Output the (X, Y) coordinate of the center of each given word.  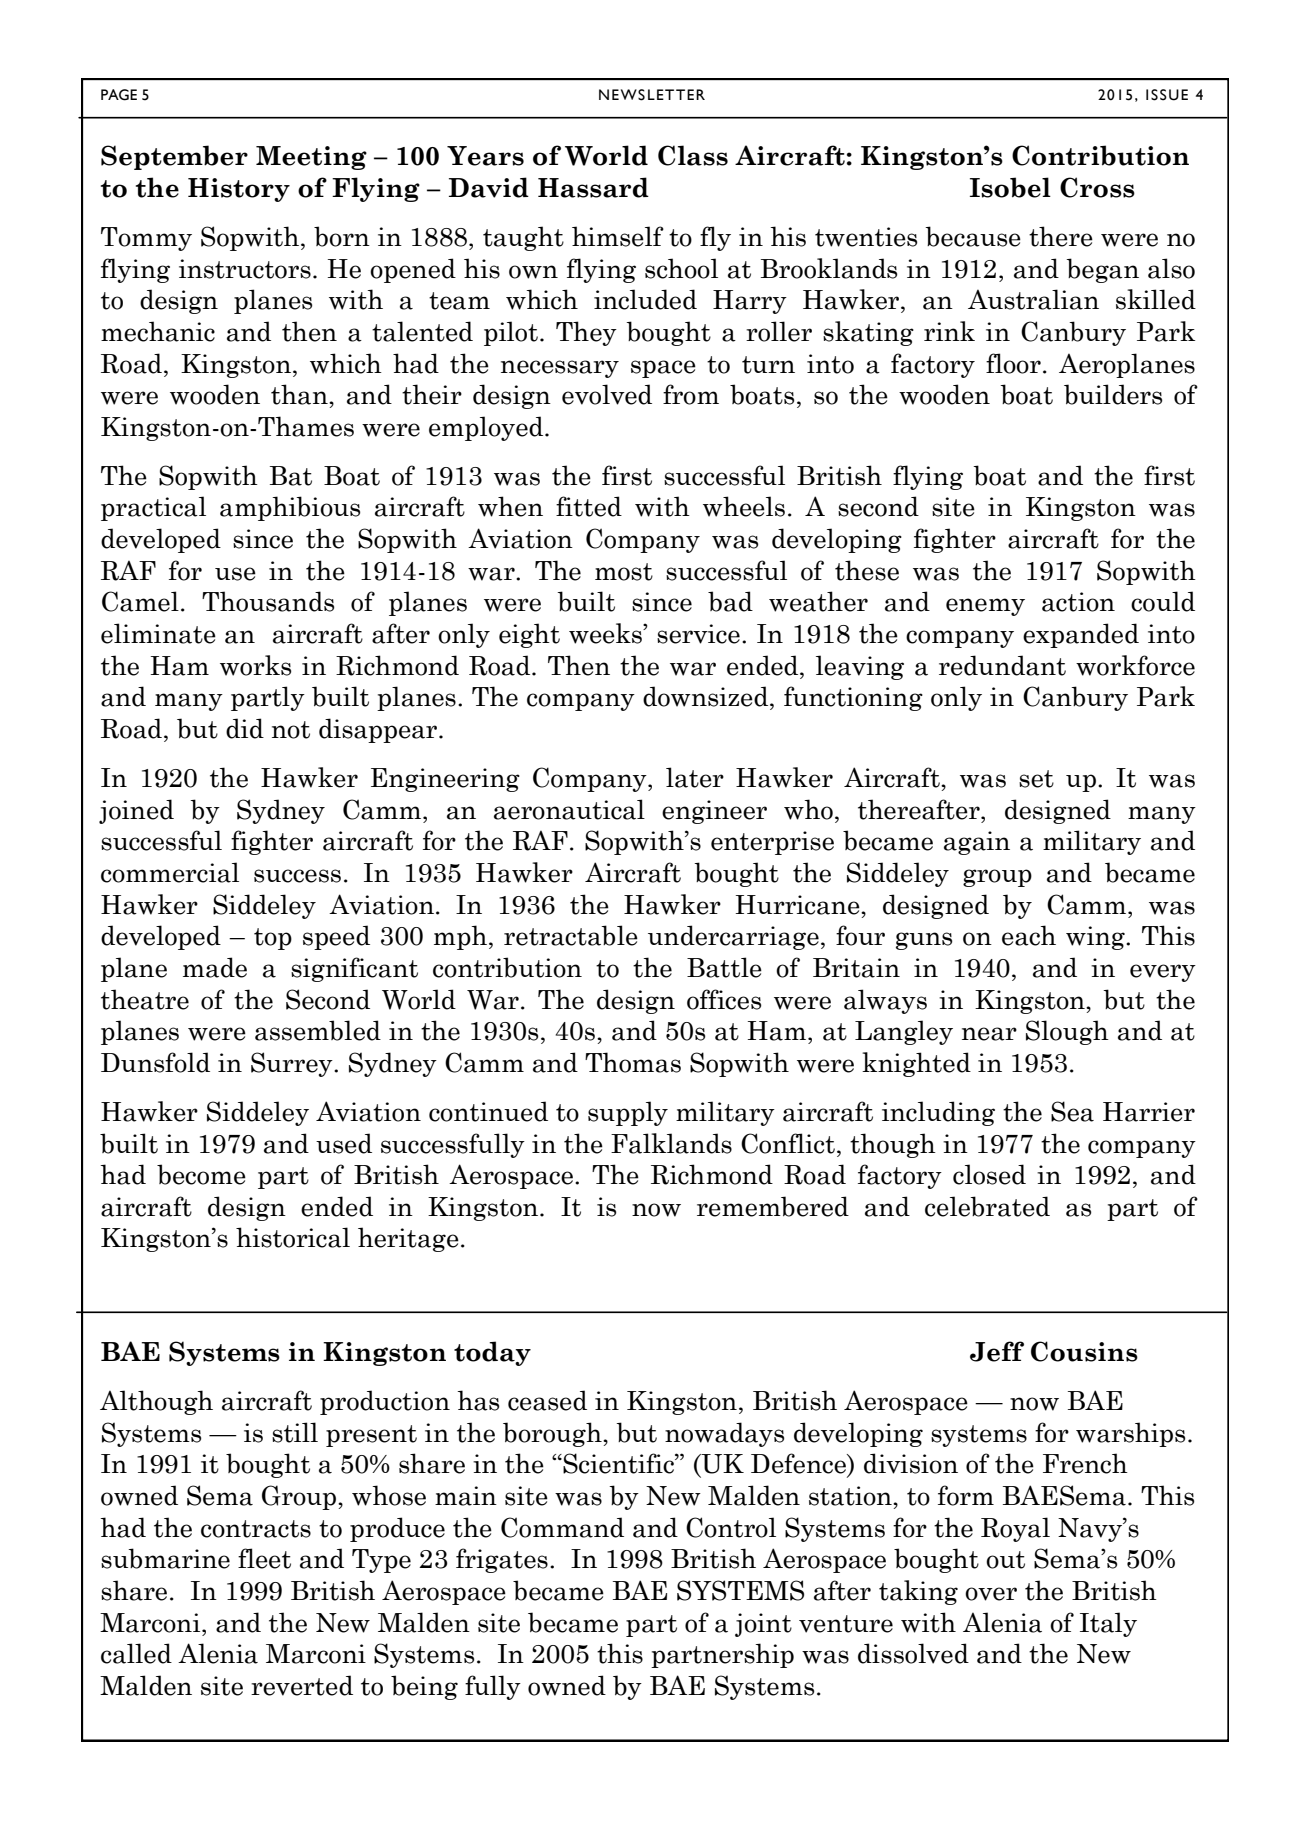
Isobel (1010, 187)
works (255, 665)
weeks (606, 633)
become (201, 1174)
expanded (1081, 635)
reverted (302, 1685)
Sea (1072, 1111)
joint (763, 1625)
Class (693, 155)
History (239, 190)
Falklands (671, 1143)
